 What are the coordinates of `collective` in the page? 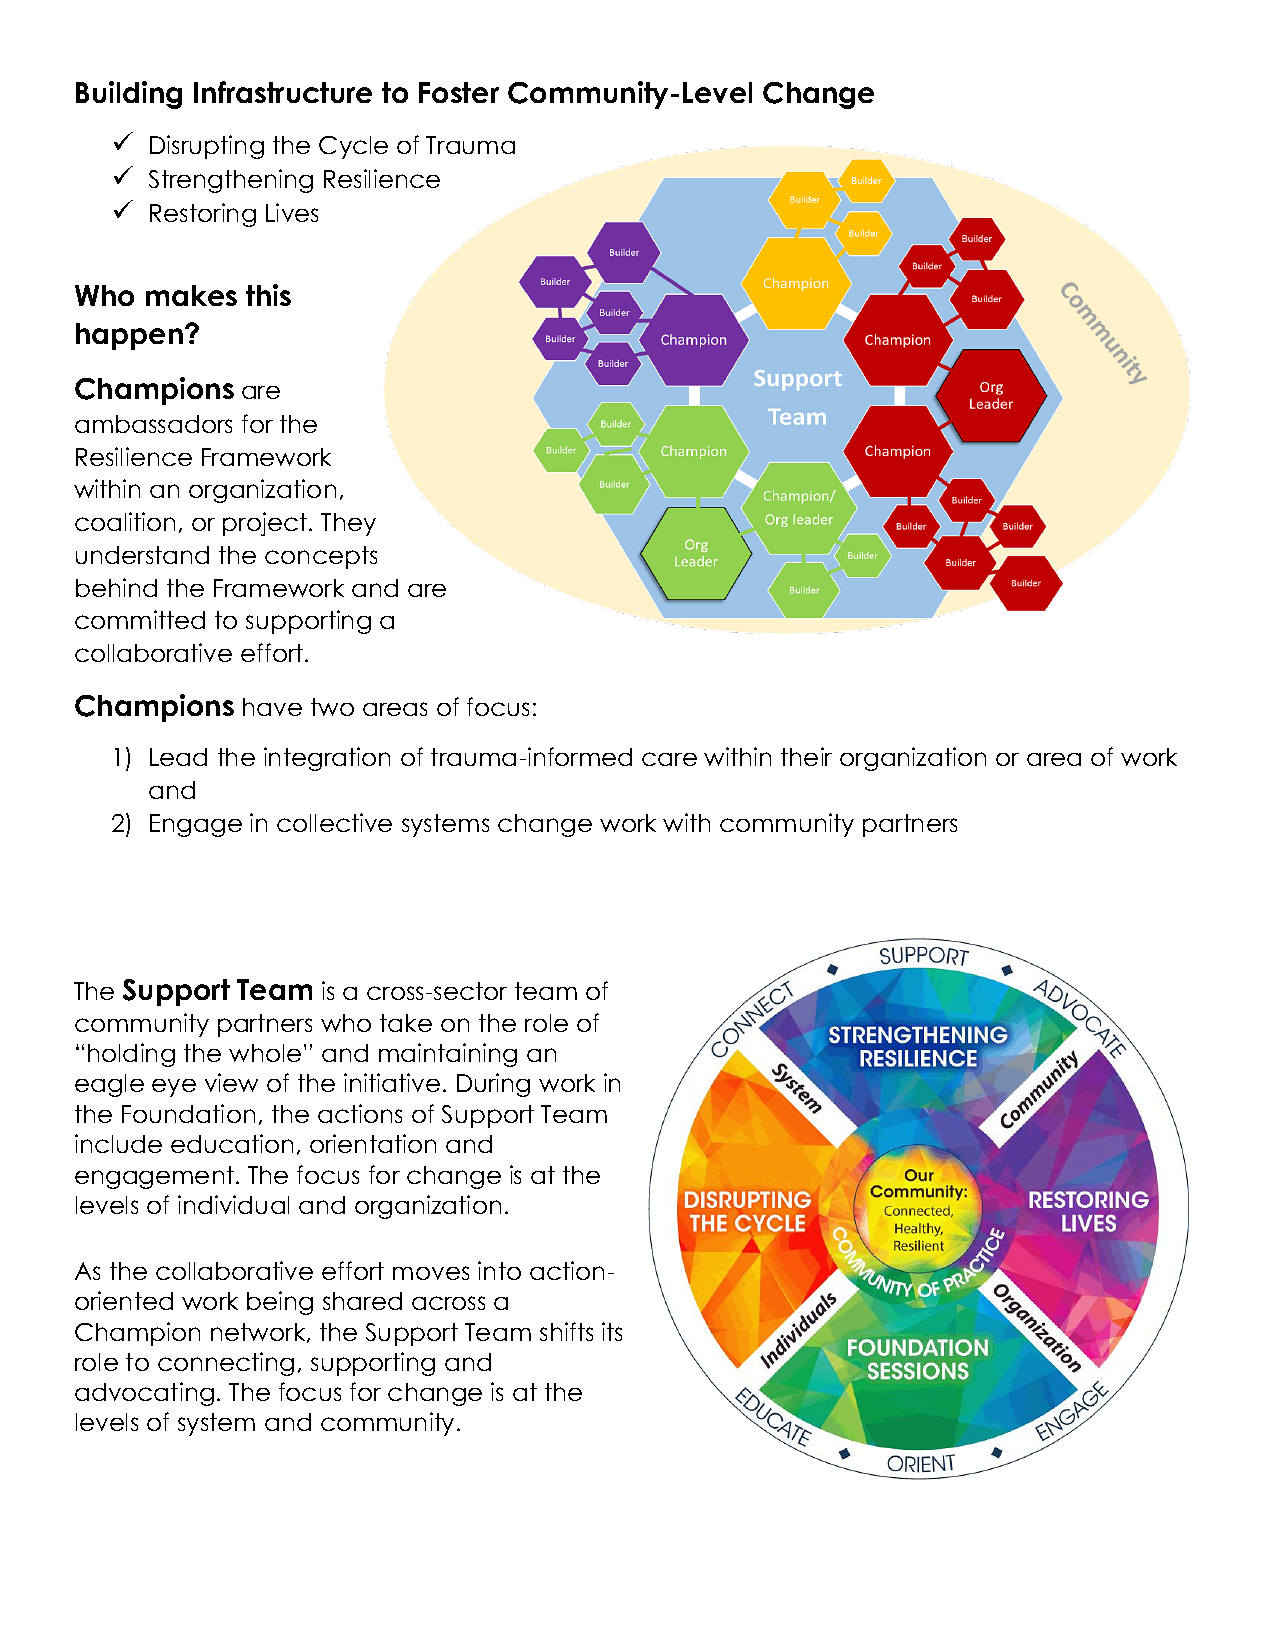 It's located at (334, 822).
